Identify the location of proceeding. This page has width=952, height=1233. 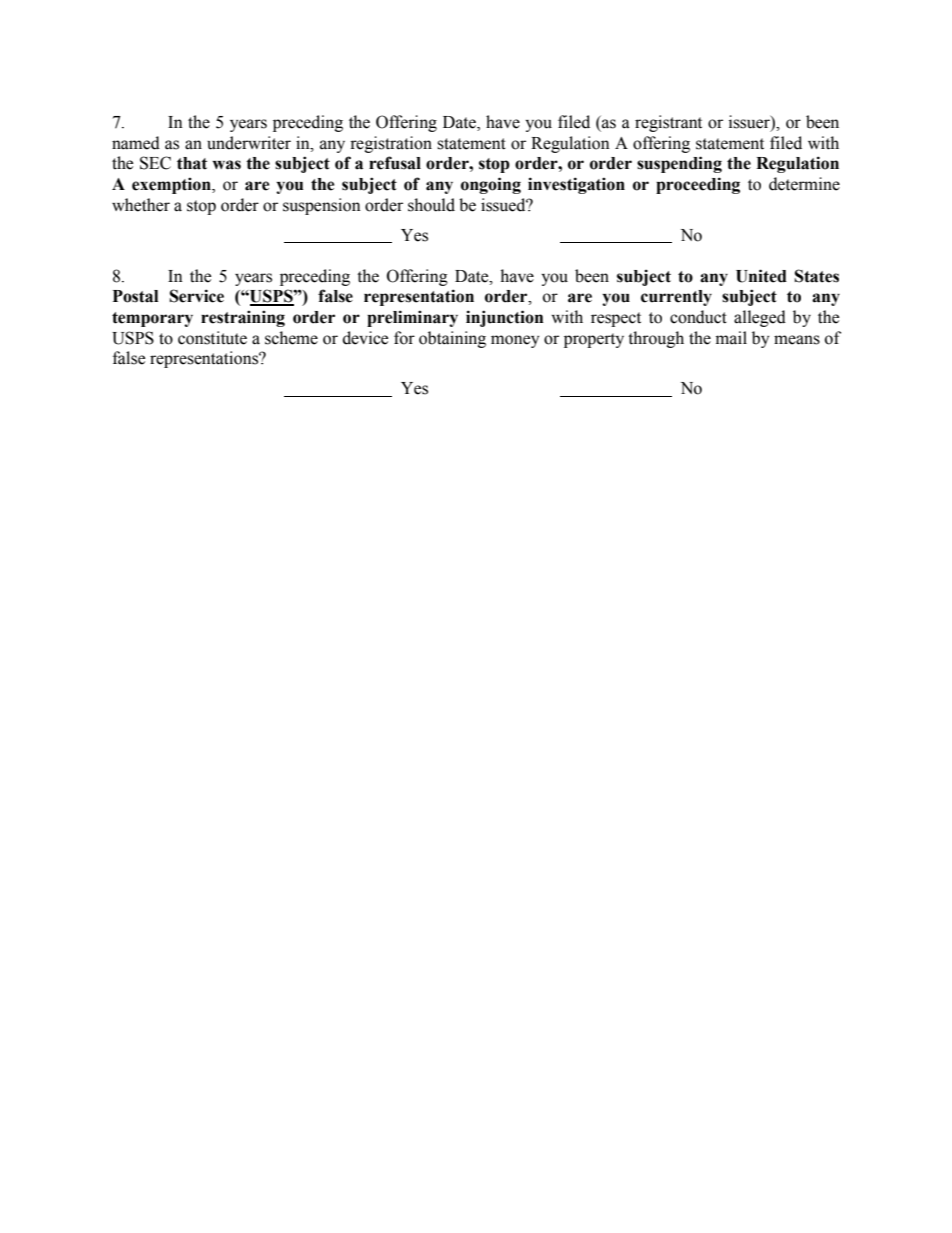
(698, 185).
